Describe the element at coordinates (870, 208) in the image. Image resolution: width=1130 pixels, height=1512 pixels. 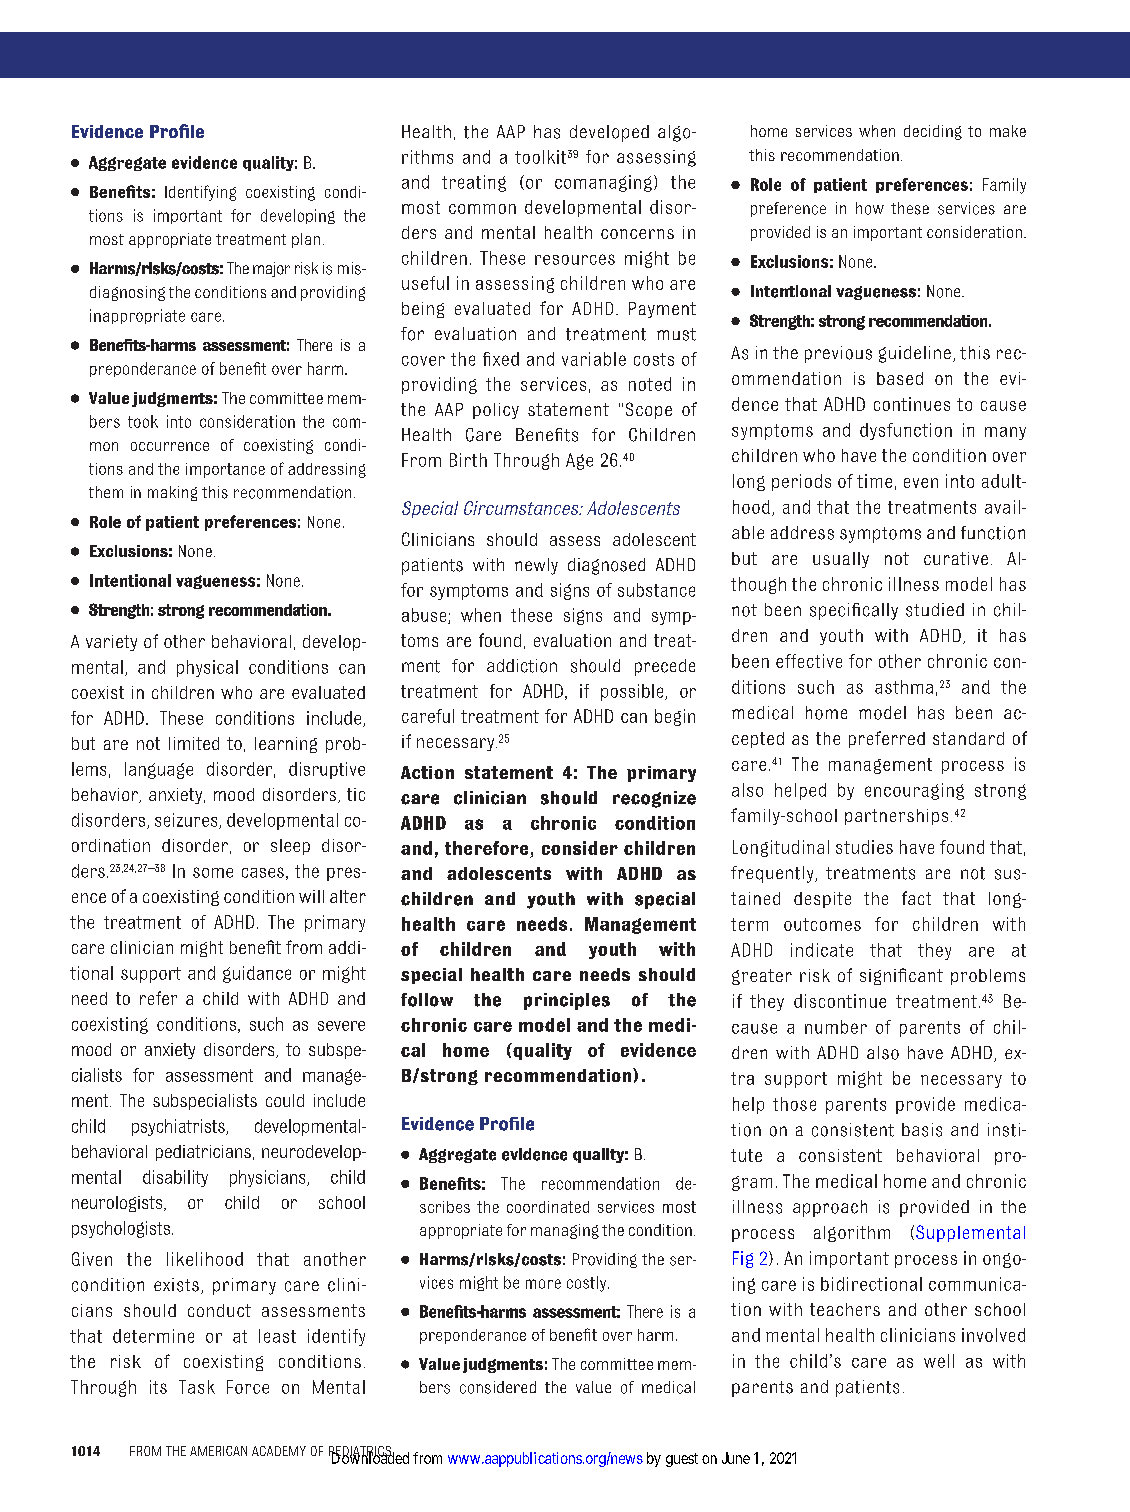
I see `how` at that location.
